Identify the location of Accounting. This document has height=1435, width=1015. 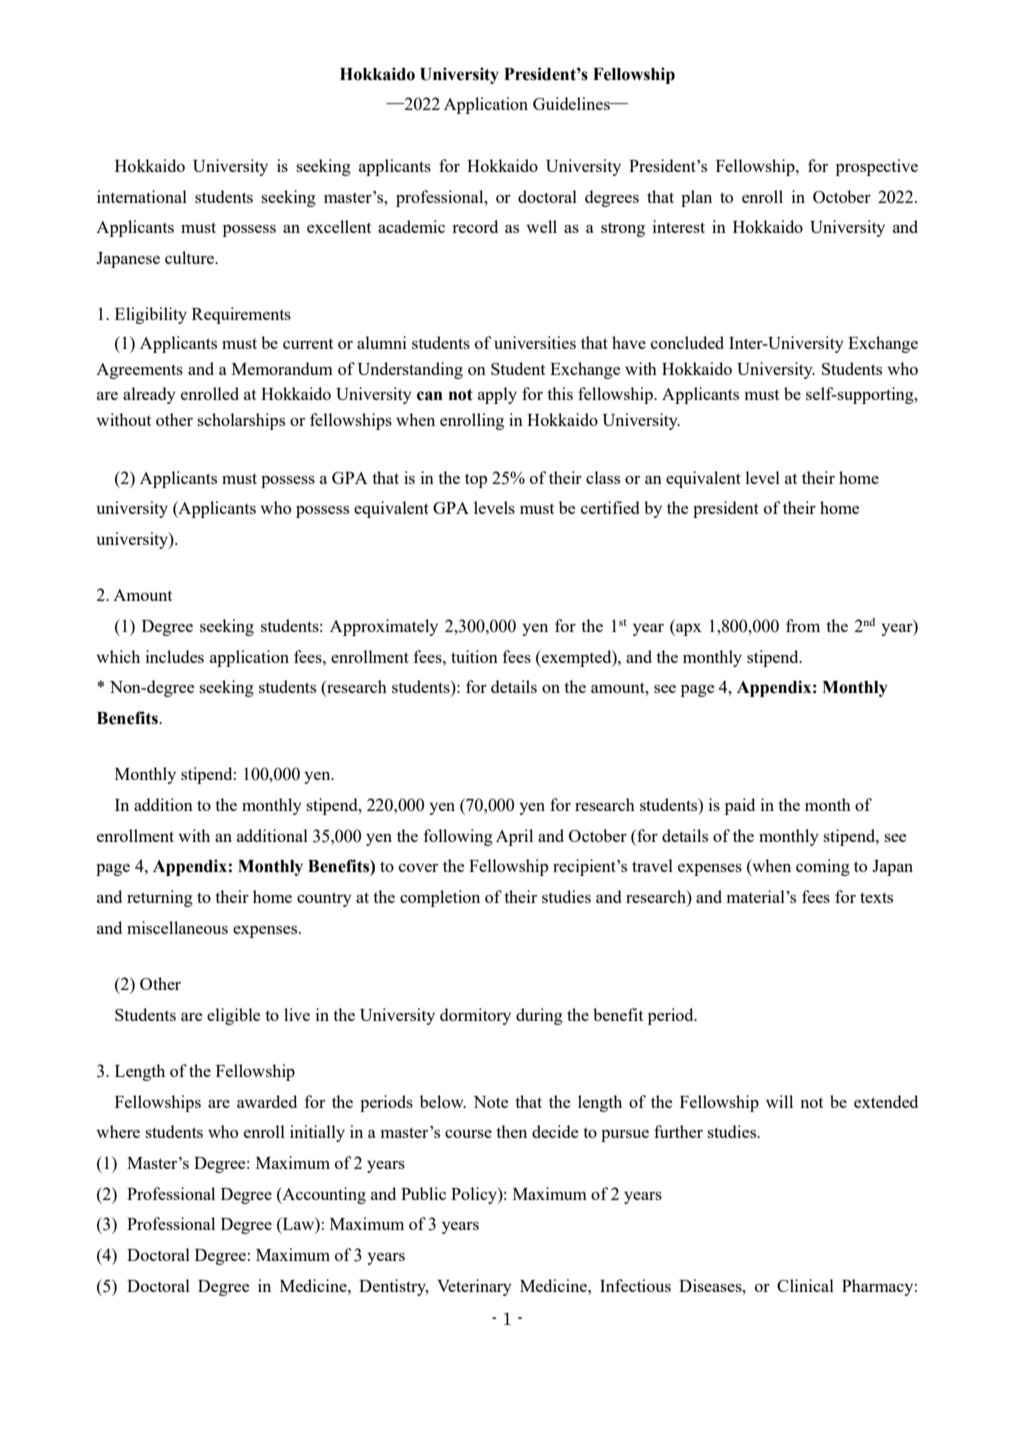
(323, 1195).
